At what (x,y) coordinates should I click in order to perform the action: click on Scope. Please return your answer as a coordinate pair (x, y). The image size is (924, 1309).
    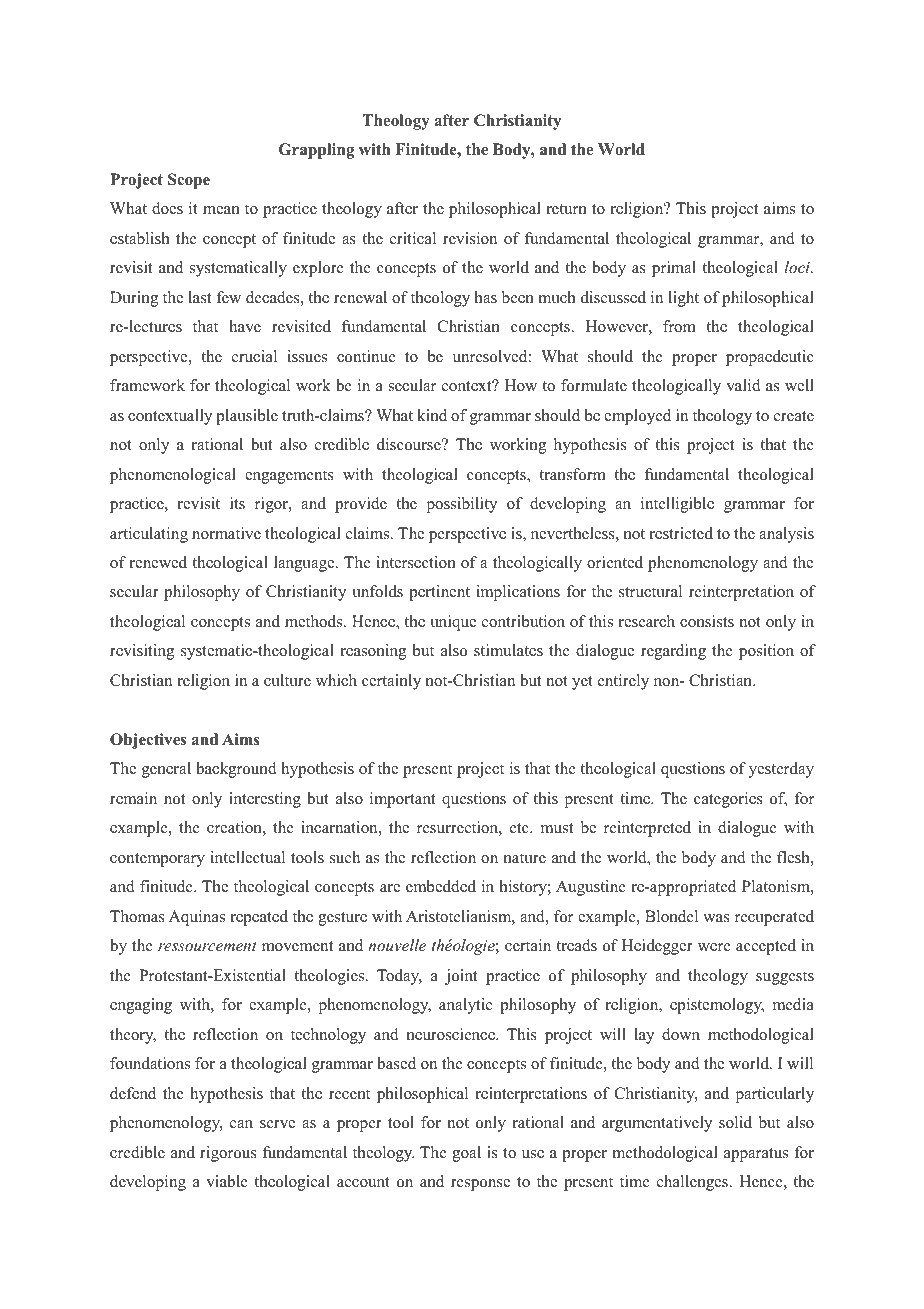
    Looking at the image, I should click on (189, 181).
